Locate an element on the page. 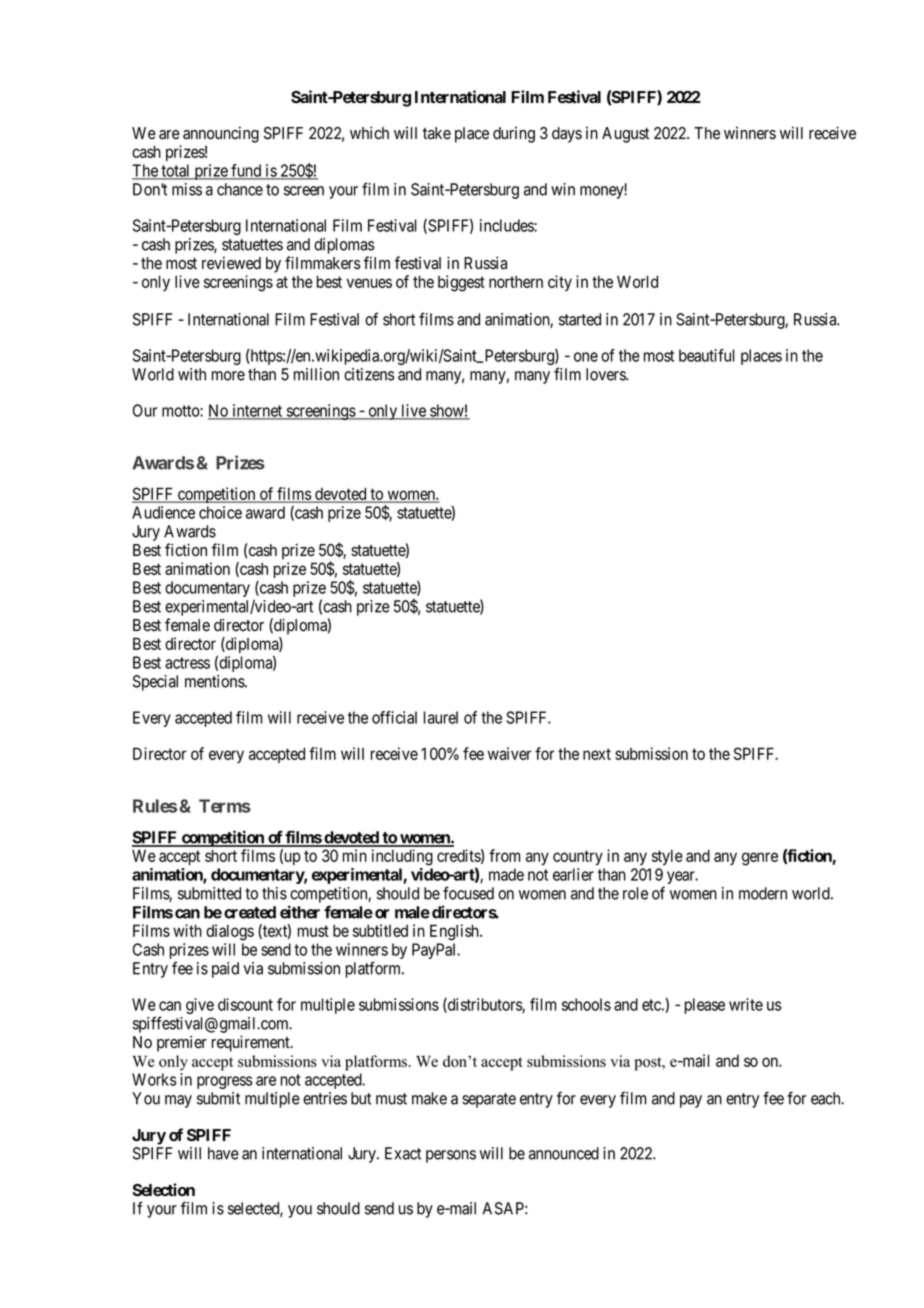 The width and height of the image is (924, 1308). beautiful is located at coordinates (707, 355).
